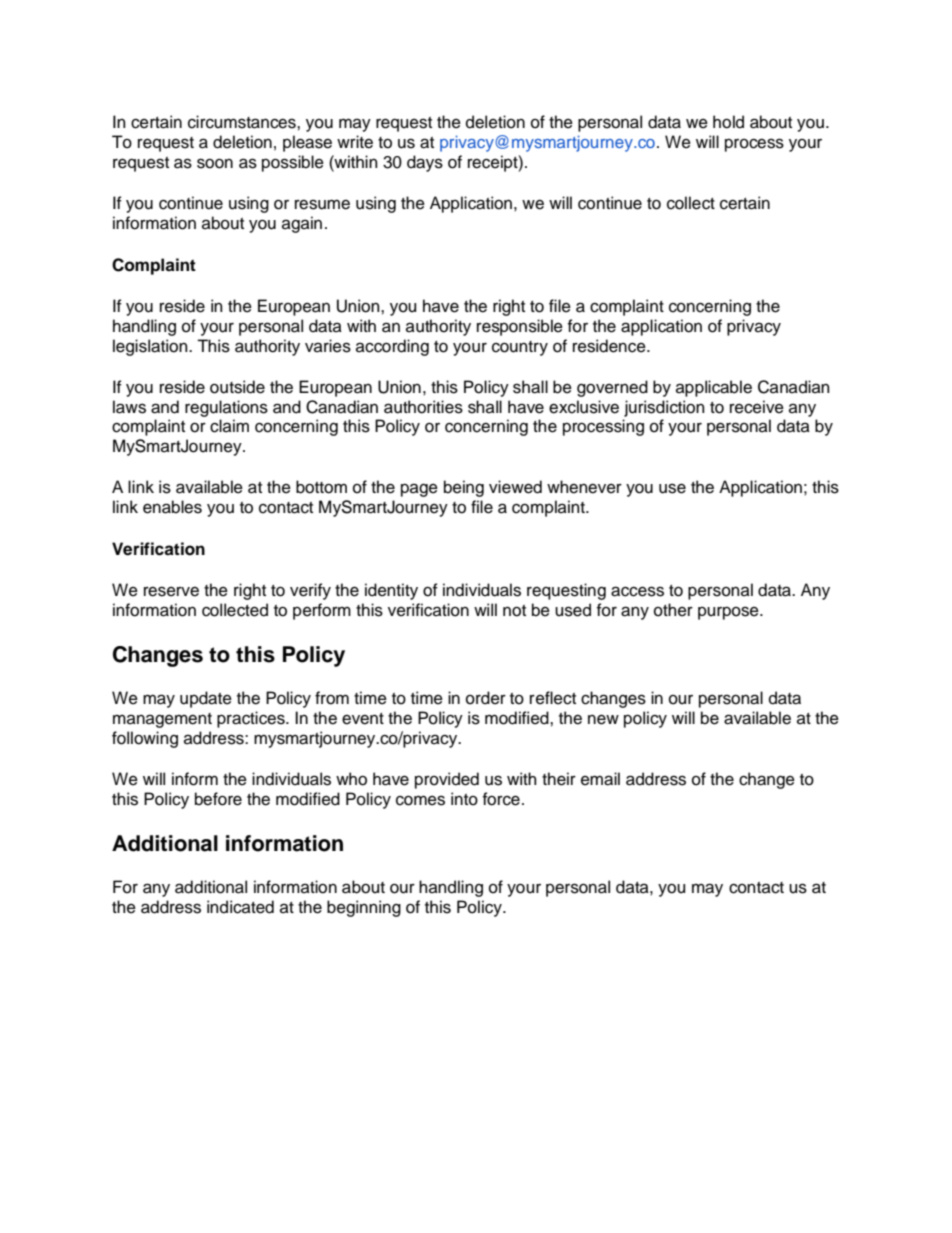  I want to click on outside, so click(237, 387).
